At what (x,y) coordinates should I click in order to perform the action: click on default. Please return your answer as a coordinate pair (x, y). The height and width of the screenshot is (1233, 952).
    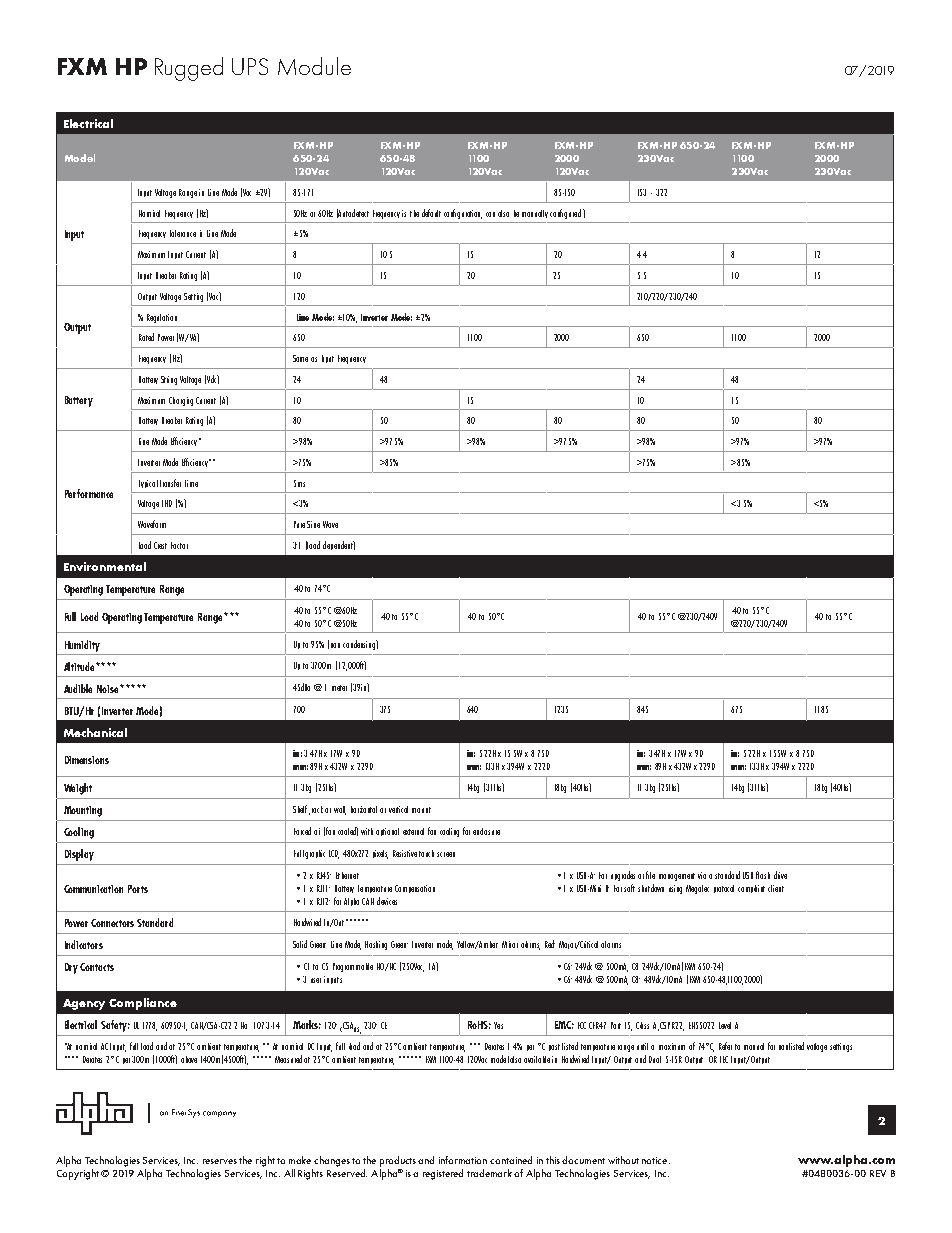
    Looking at the image, I should click on (431, 213).
